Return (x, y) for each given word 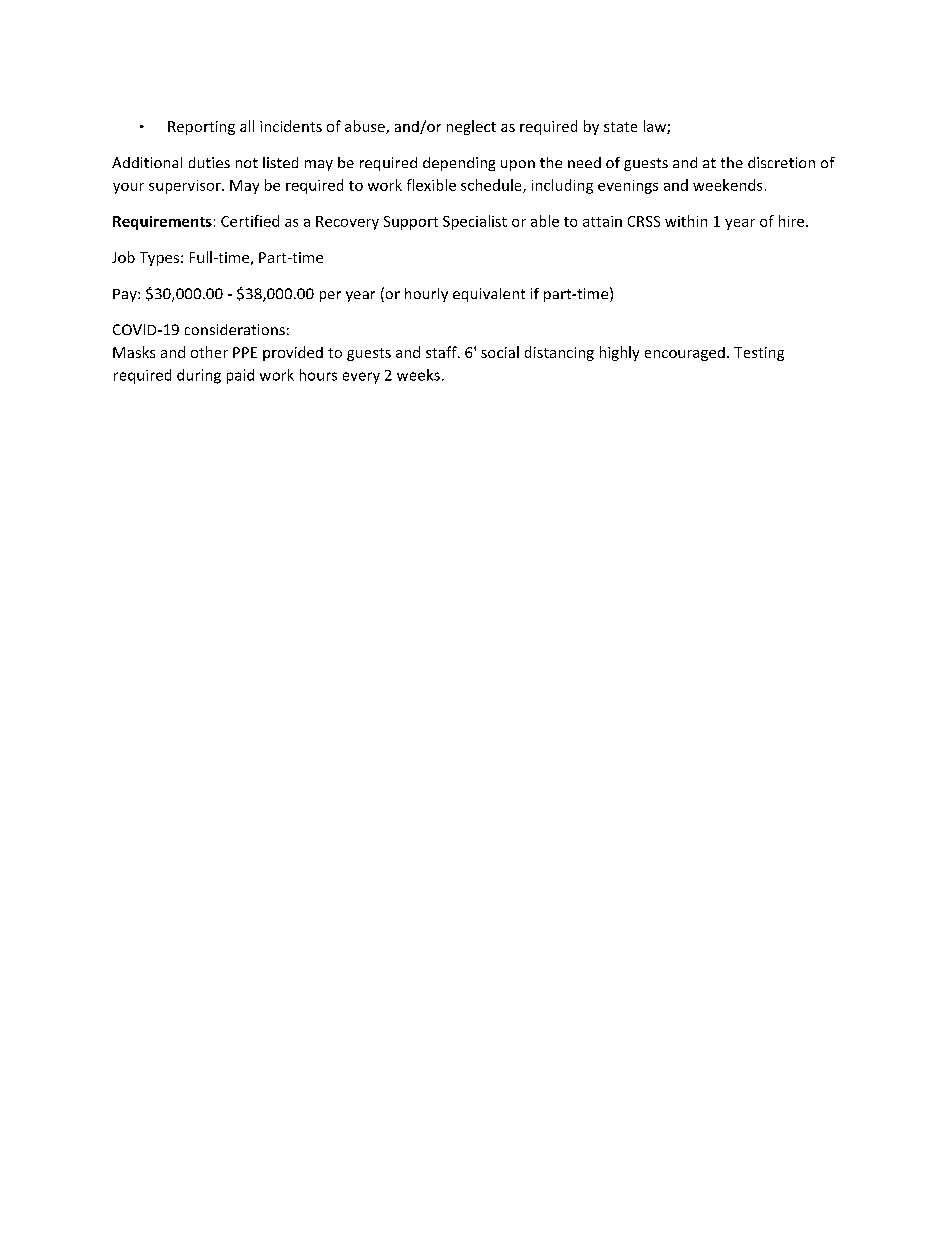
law (656, 127)
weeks (418, 375)
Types (159, 259)
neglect (471, 127)
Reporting (201, 128)
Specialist (475, 222)
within (686, 221)
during (199, 376)
